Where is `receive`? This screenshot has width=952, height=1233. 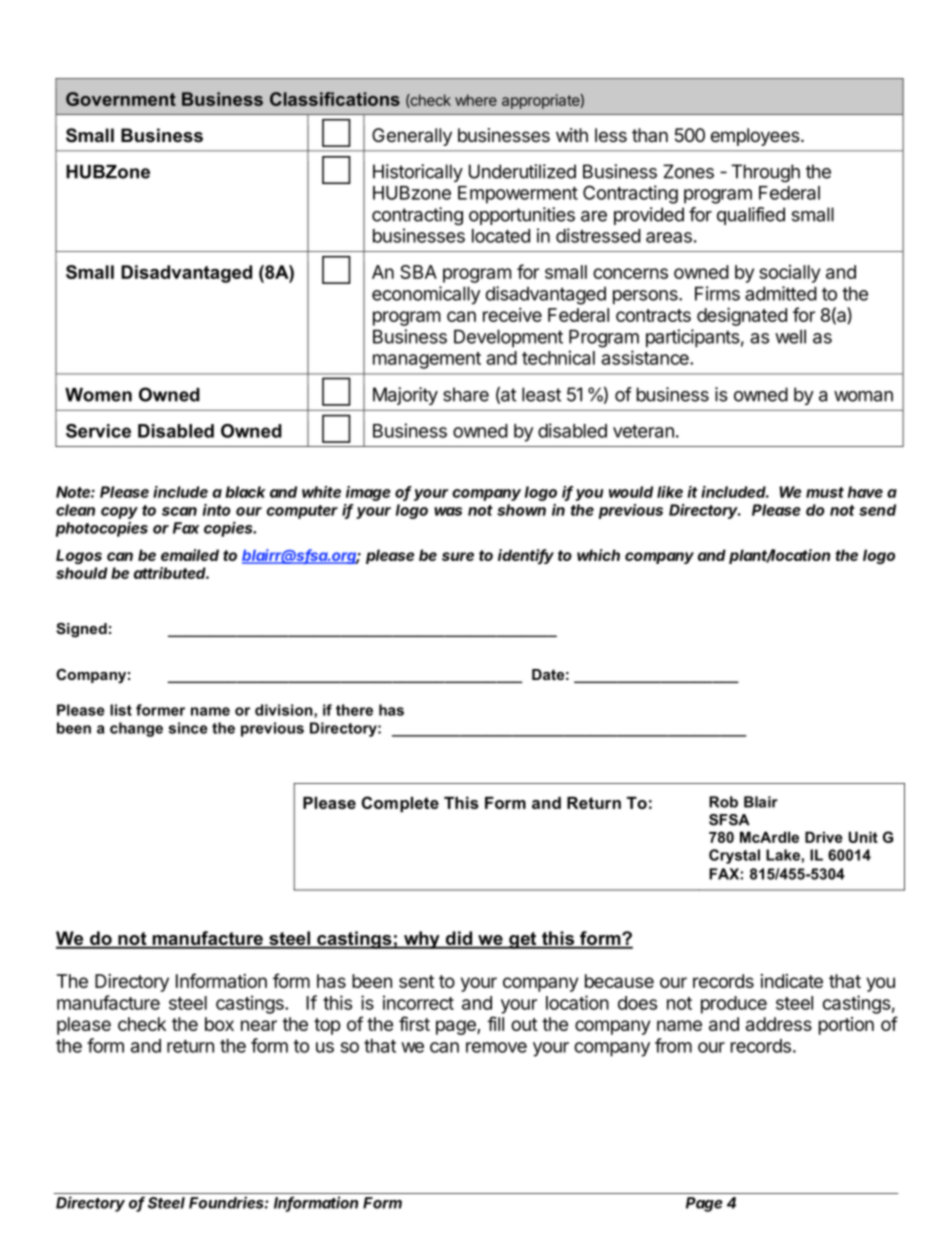
receive is located at coordinates (512, 314).
